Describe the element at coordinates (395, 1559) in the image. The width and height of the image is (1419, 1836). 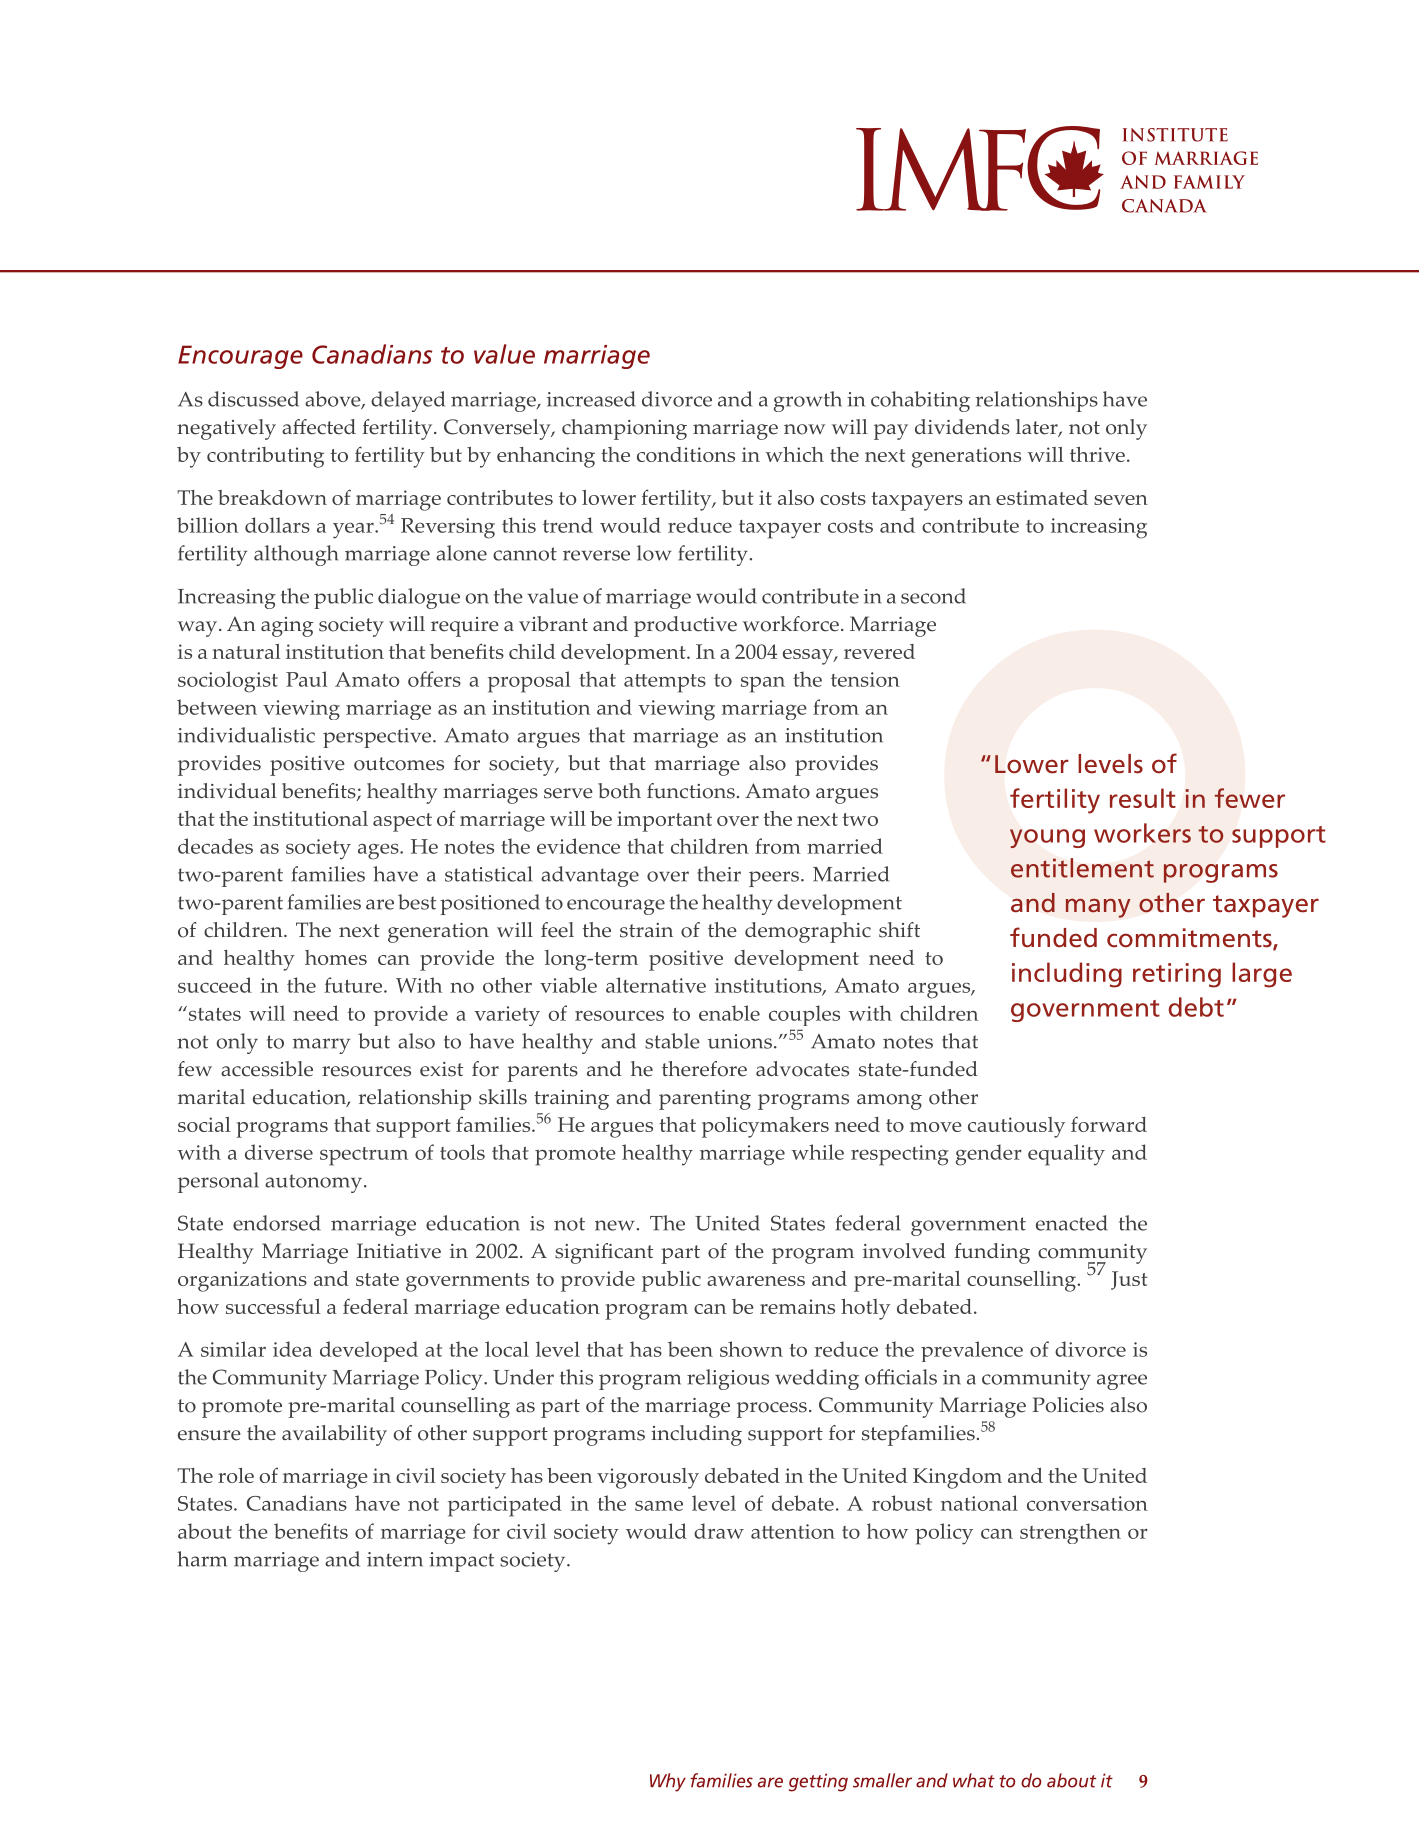
I see `intern` at that location.
